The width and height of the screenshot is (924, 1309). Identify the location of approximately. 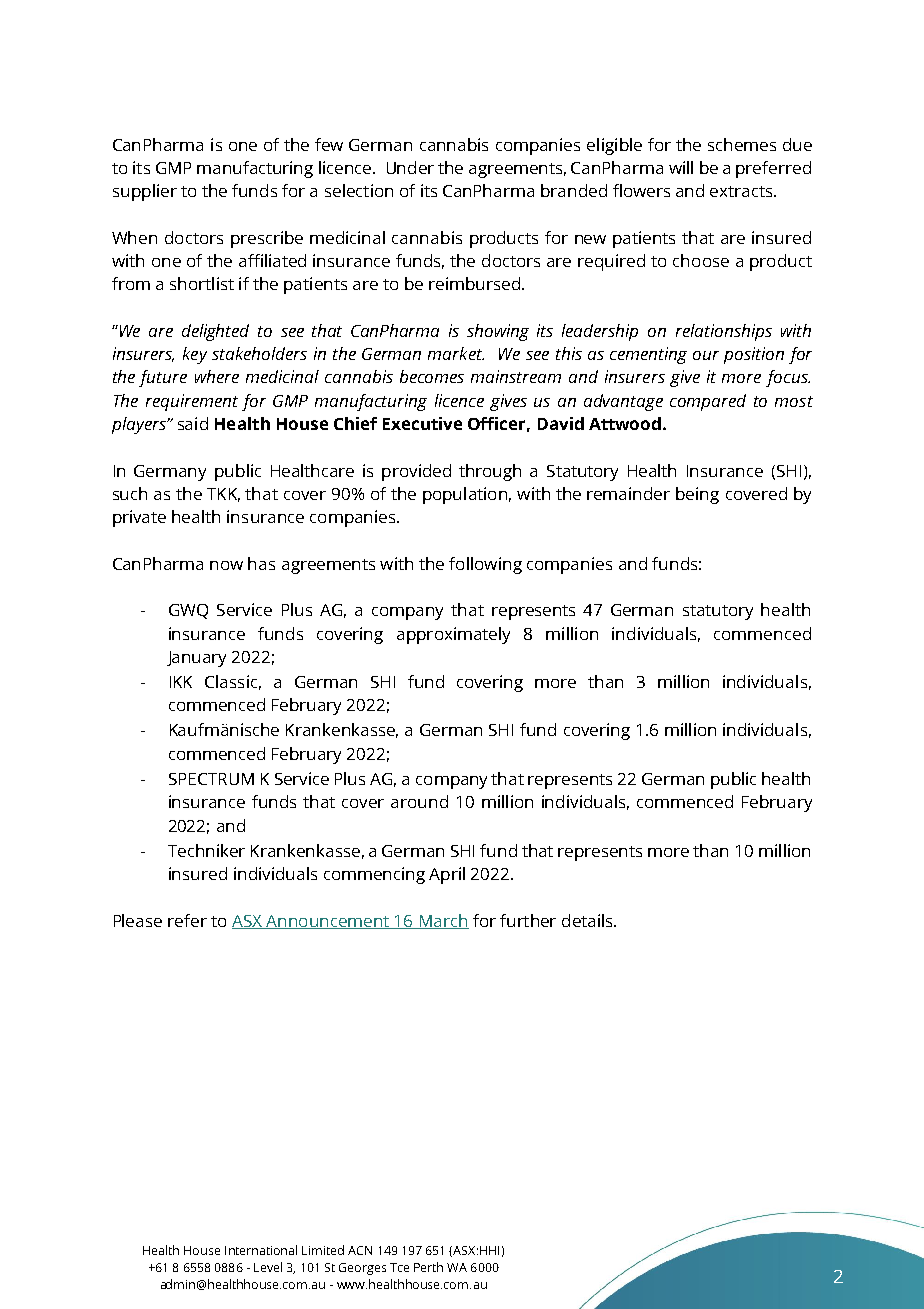
(453, 635).
